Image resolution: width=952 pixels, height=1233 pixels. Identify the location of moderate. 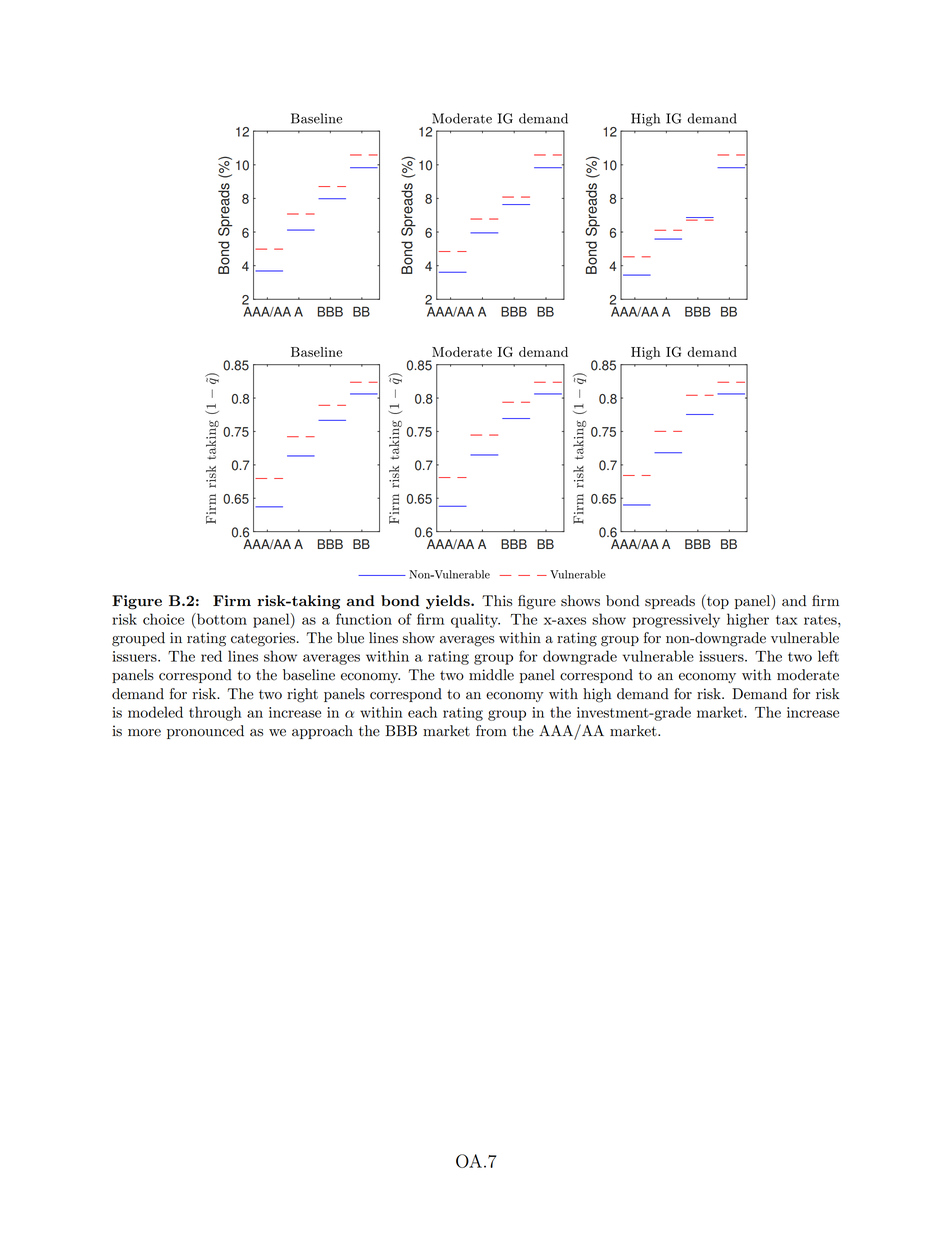
(808, 675).
